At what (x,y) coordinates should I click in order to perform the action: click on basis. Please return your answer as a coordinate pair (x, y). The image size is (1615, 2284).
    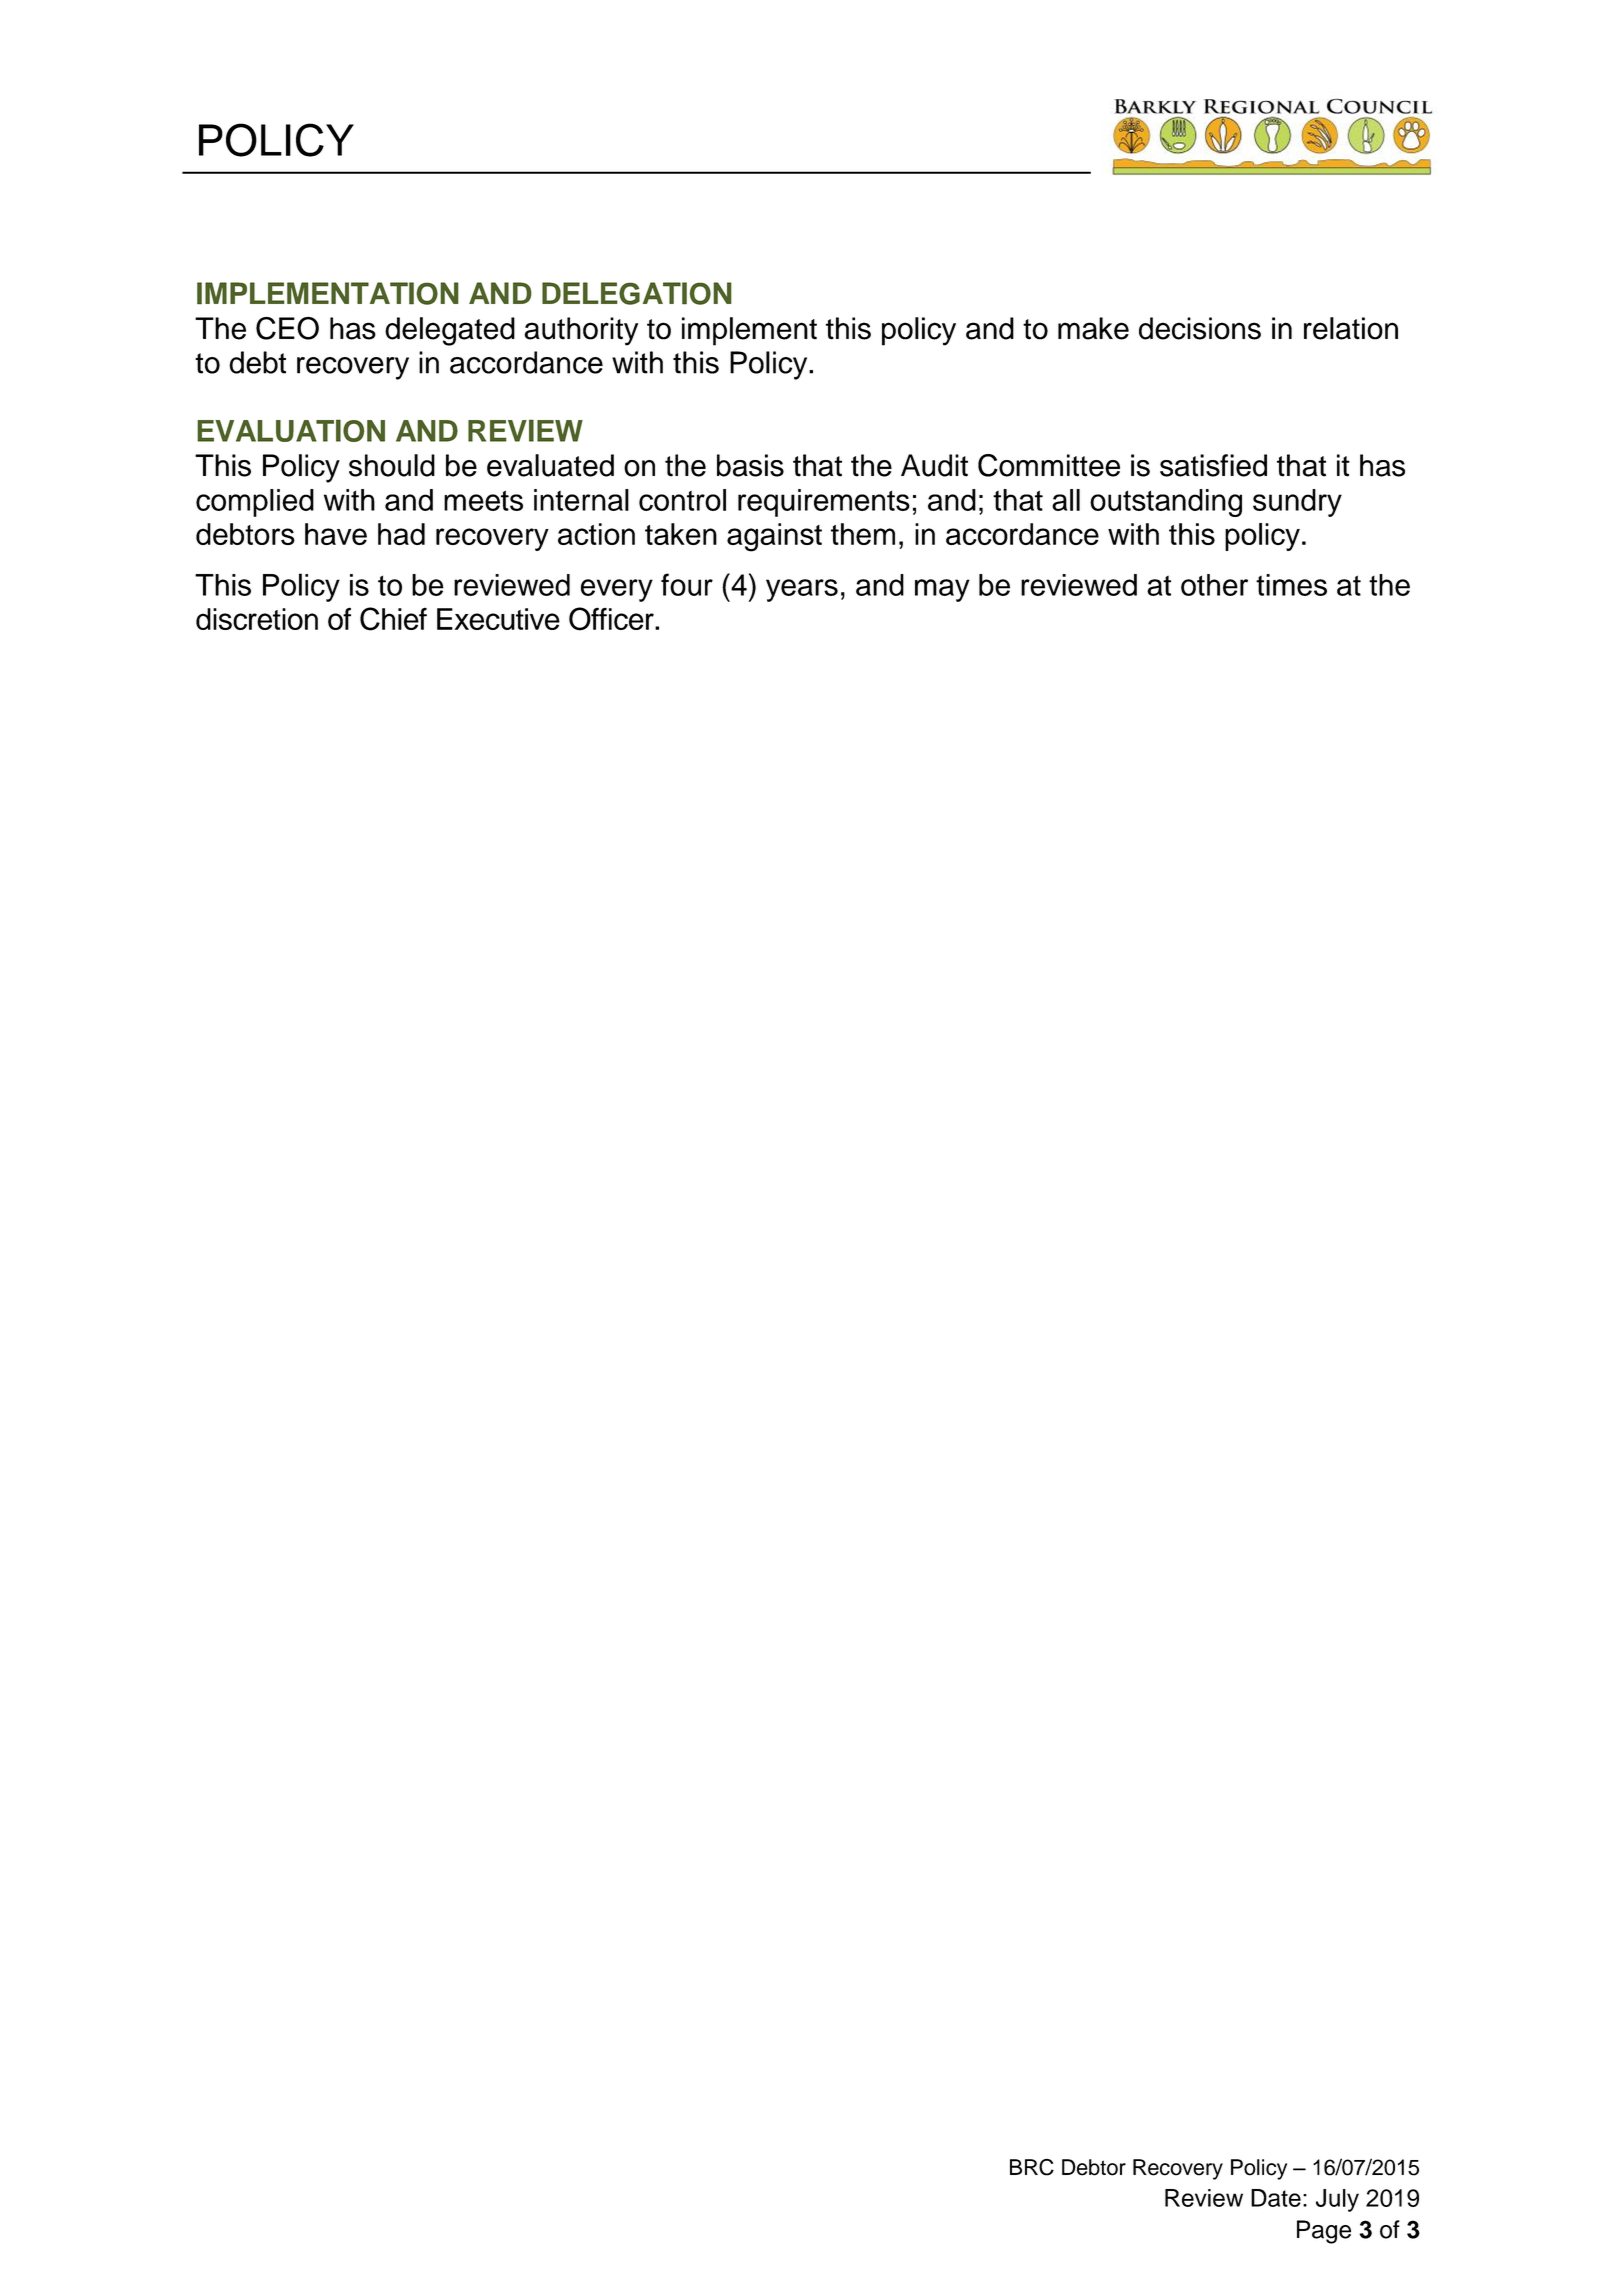
    Looking at the image, I should click on (750, 465).
